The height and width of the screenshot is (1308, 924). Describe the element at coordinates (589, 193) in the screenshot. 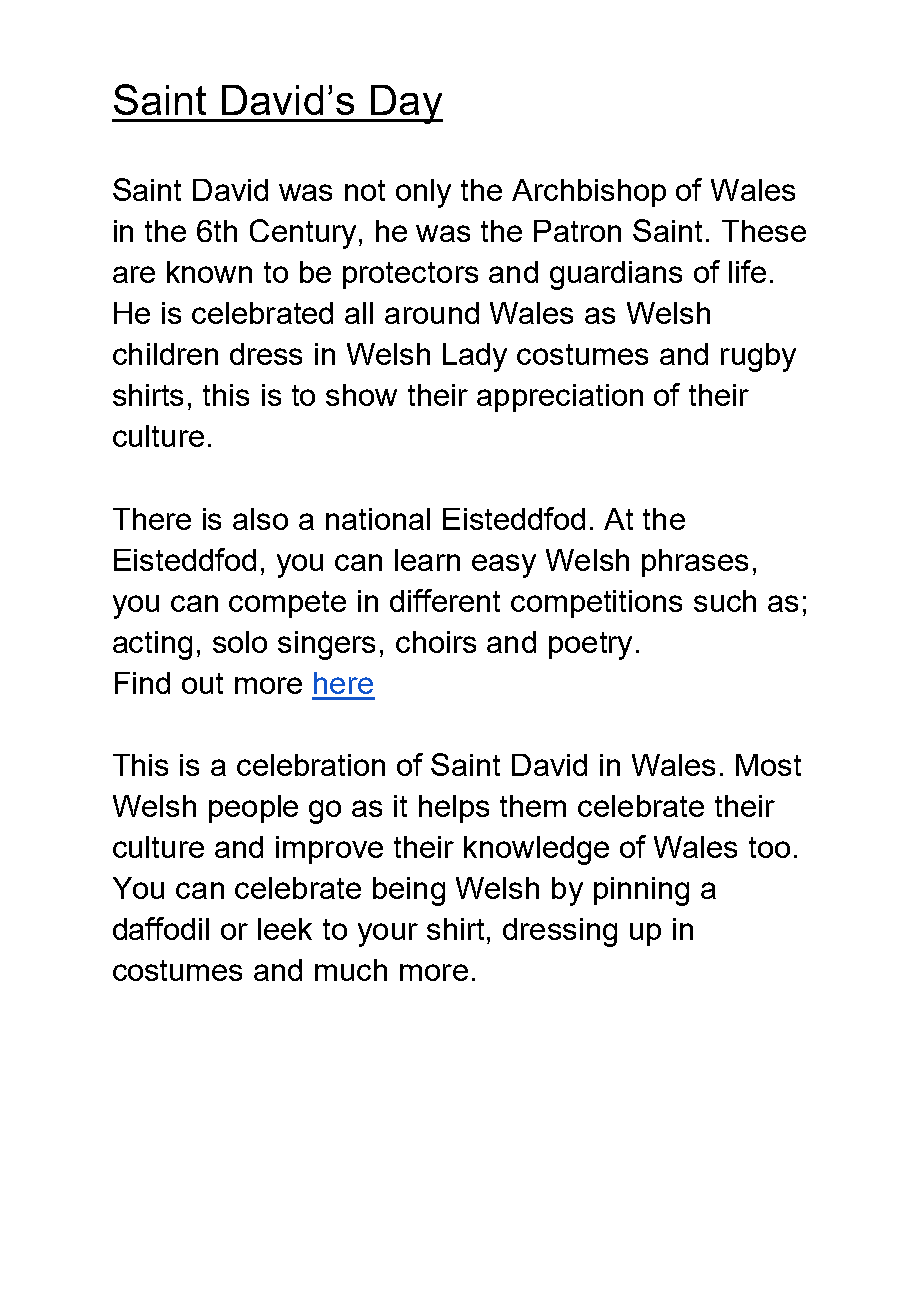

I see `Archbishop` at that location.
